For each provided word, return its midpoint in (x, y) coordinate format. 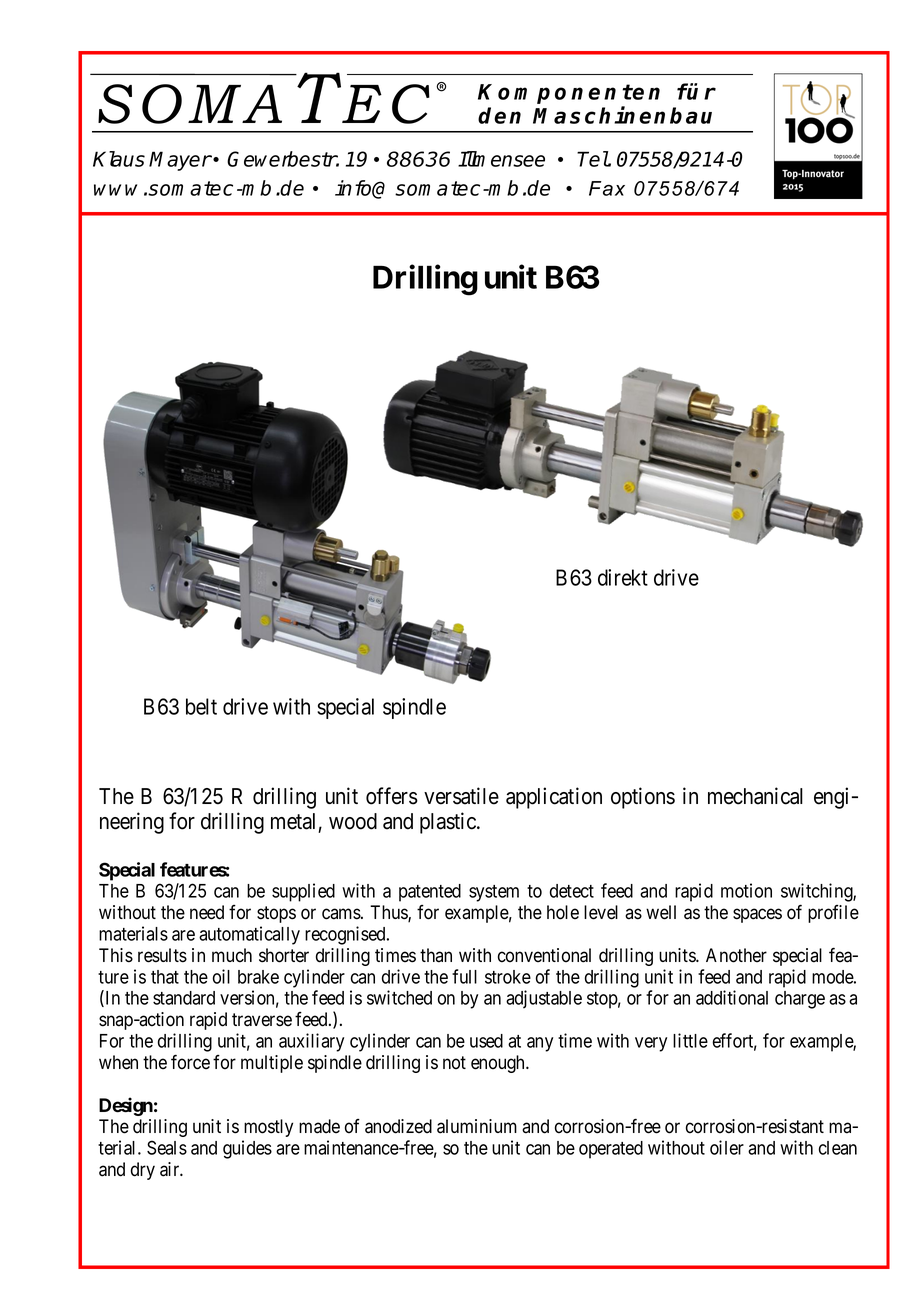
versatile (461, 796)
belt (201, 706)
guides (247, 1149)
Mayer (180, 161)
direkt (623, 577)
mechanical (755, 796)
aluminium (477, 1126)
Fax (607, 188)
